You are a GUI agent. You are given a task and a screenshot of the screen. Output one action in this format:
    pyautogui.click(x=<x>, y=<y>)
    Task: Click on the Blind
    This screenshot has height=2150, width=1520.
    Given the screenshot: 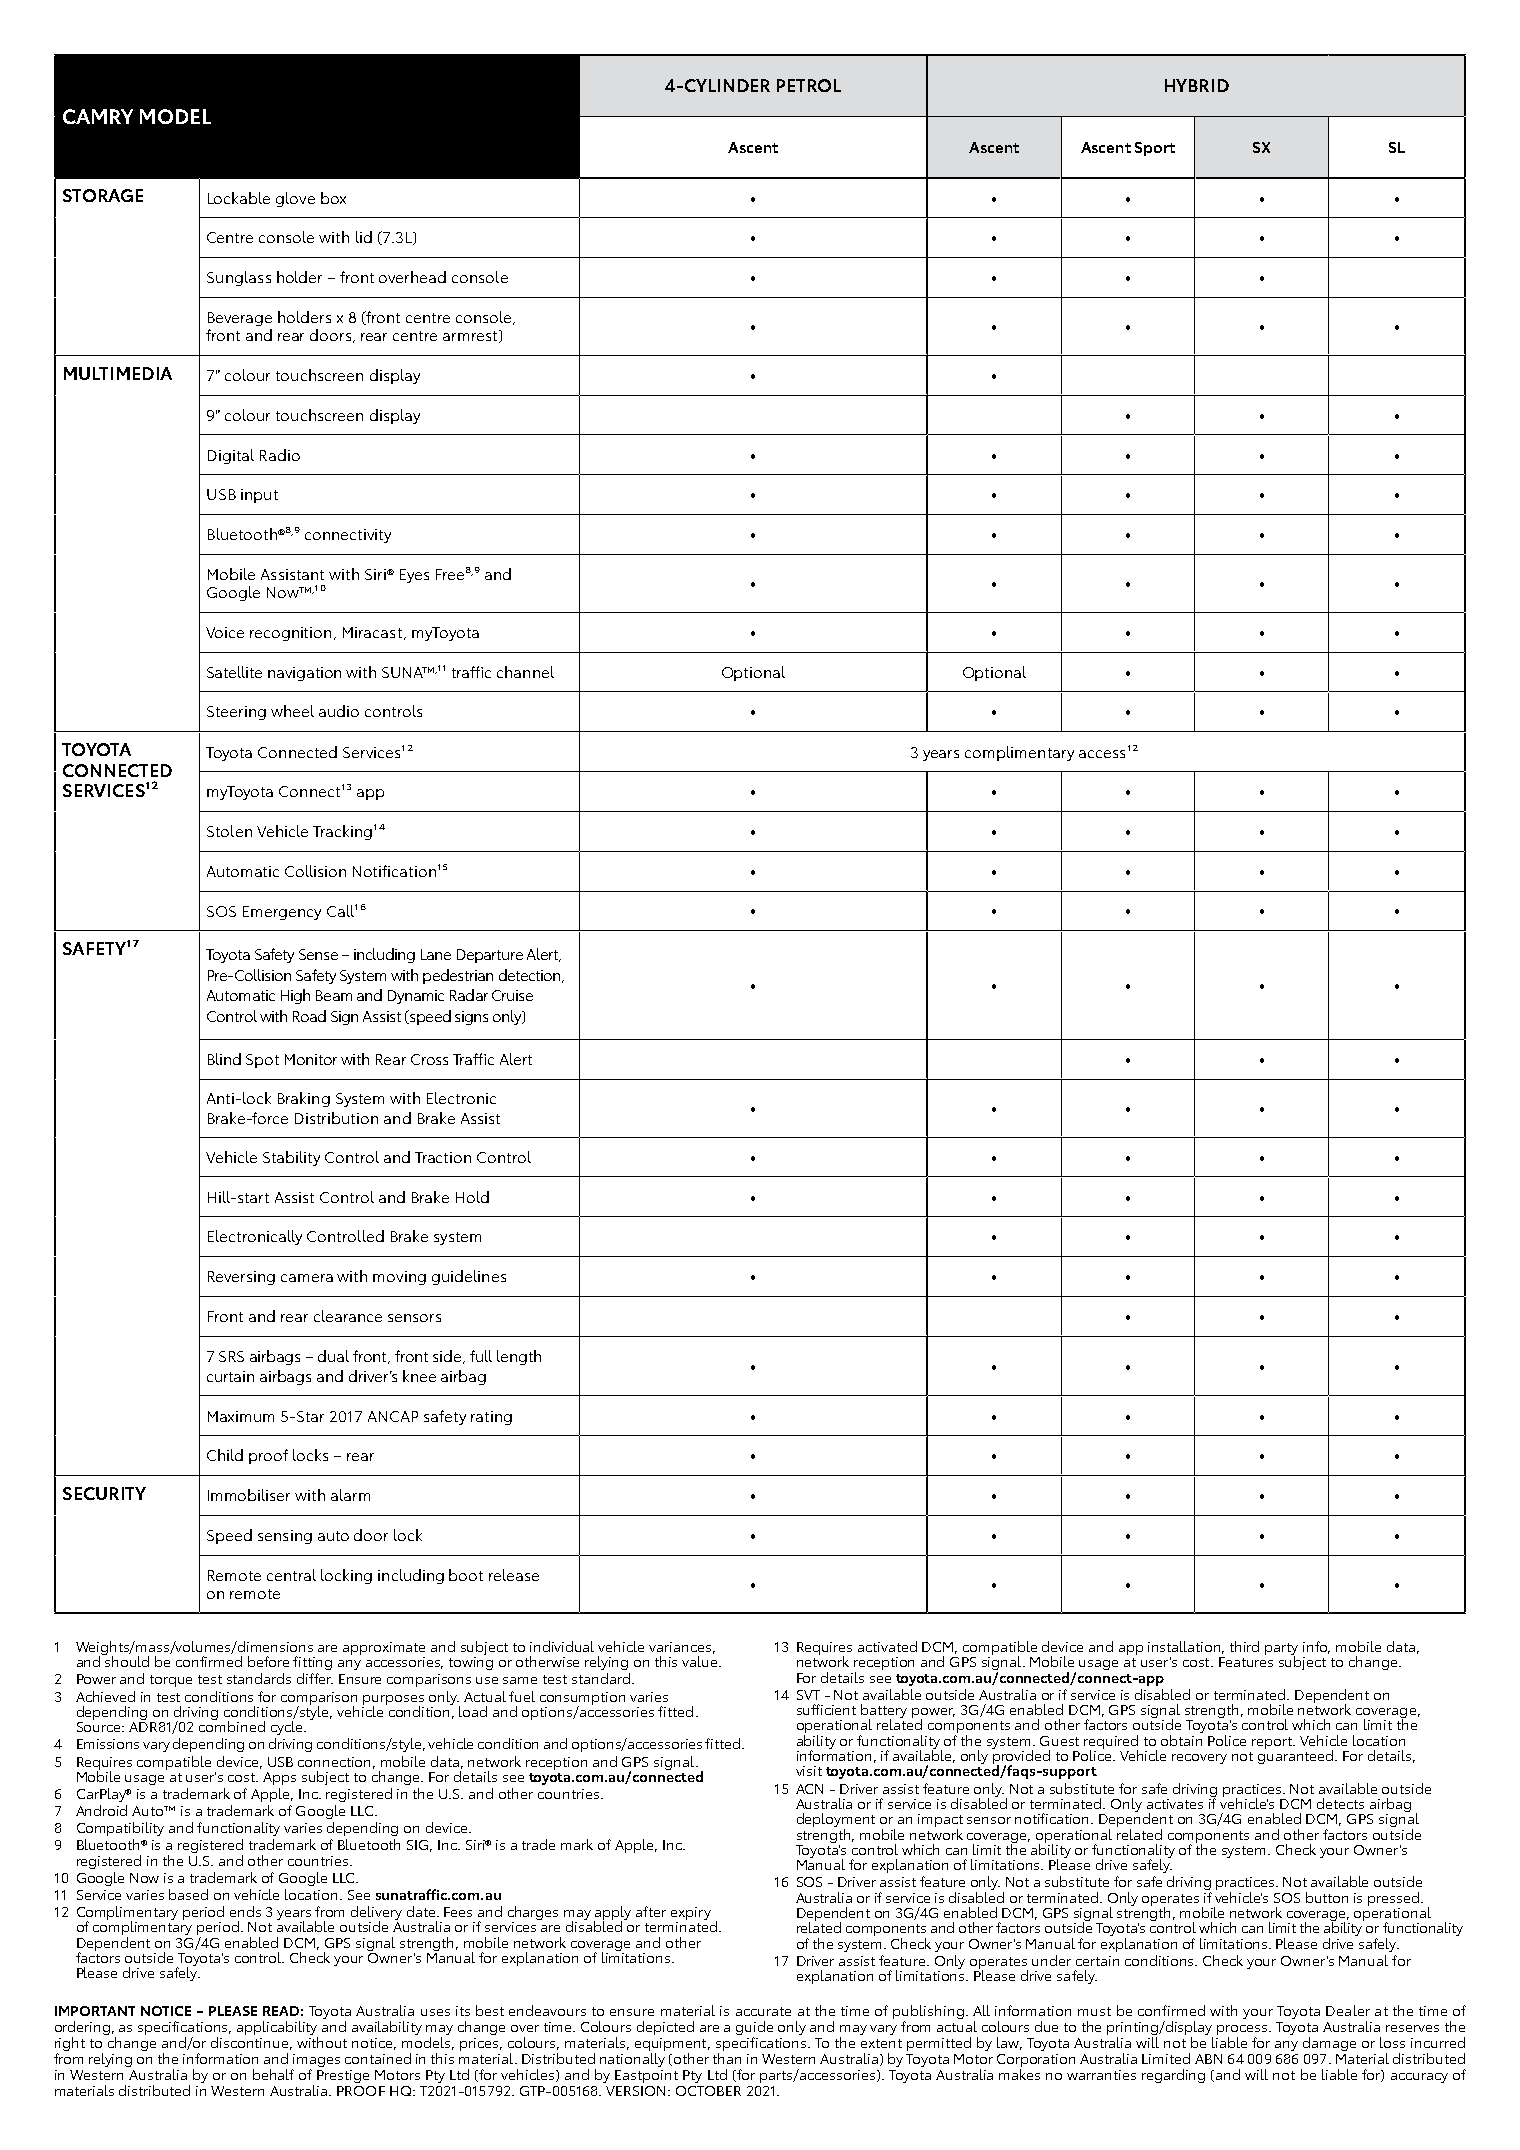 What is the action you would take?
    pyautogui.click(x=224, y=1059)
